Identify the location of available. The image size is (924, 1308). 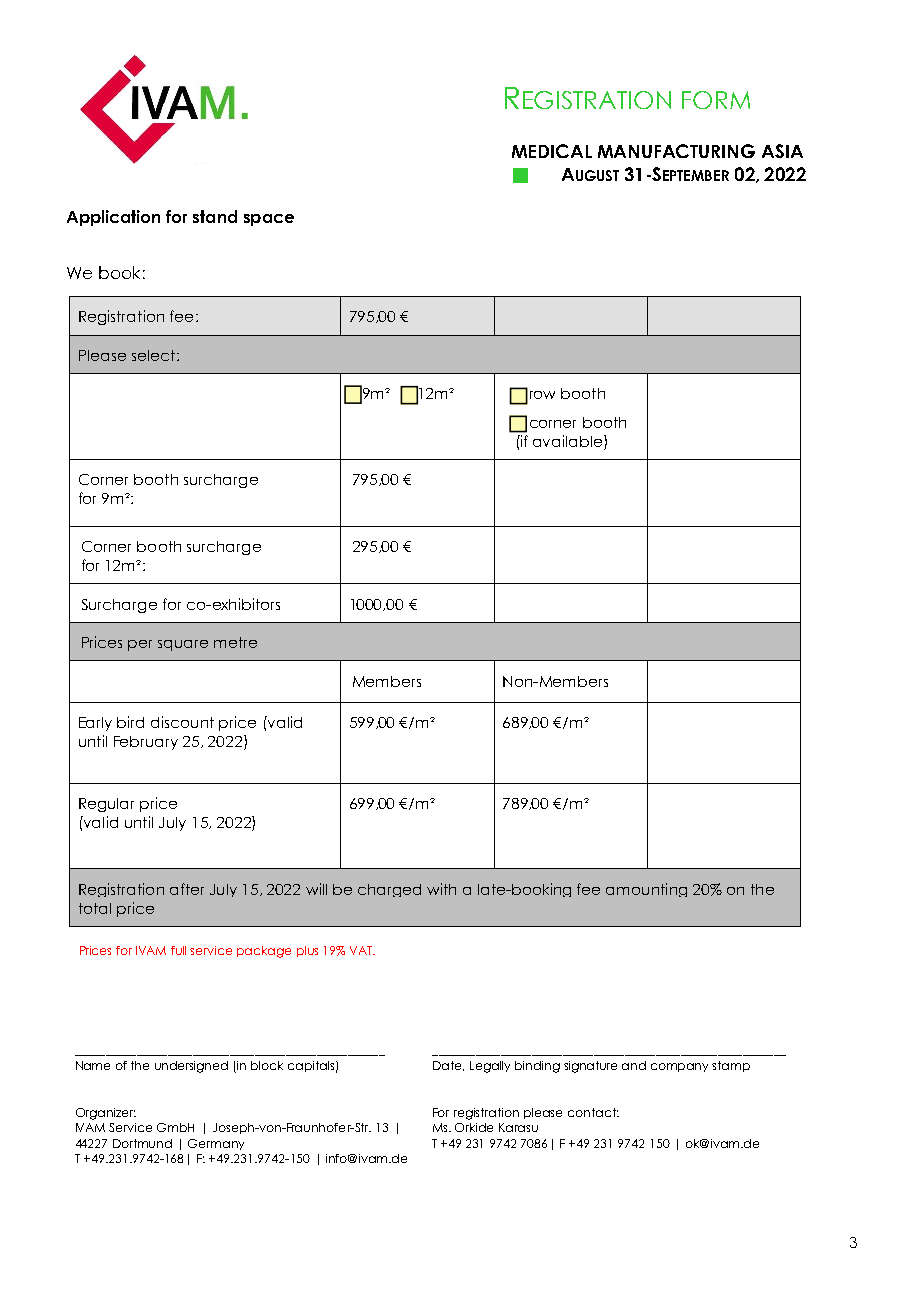
(569, 441).
